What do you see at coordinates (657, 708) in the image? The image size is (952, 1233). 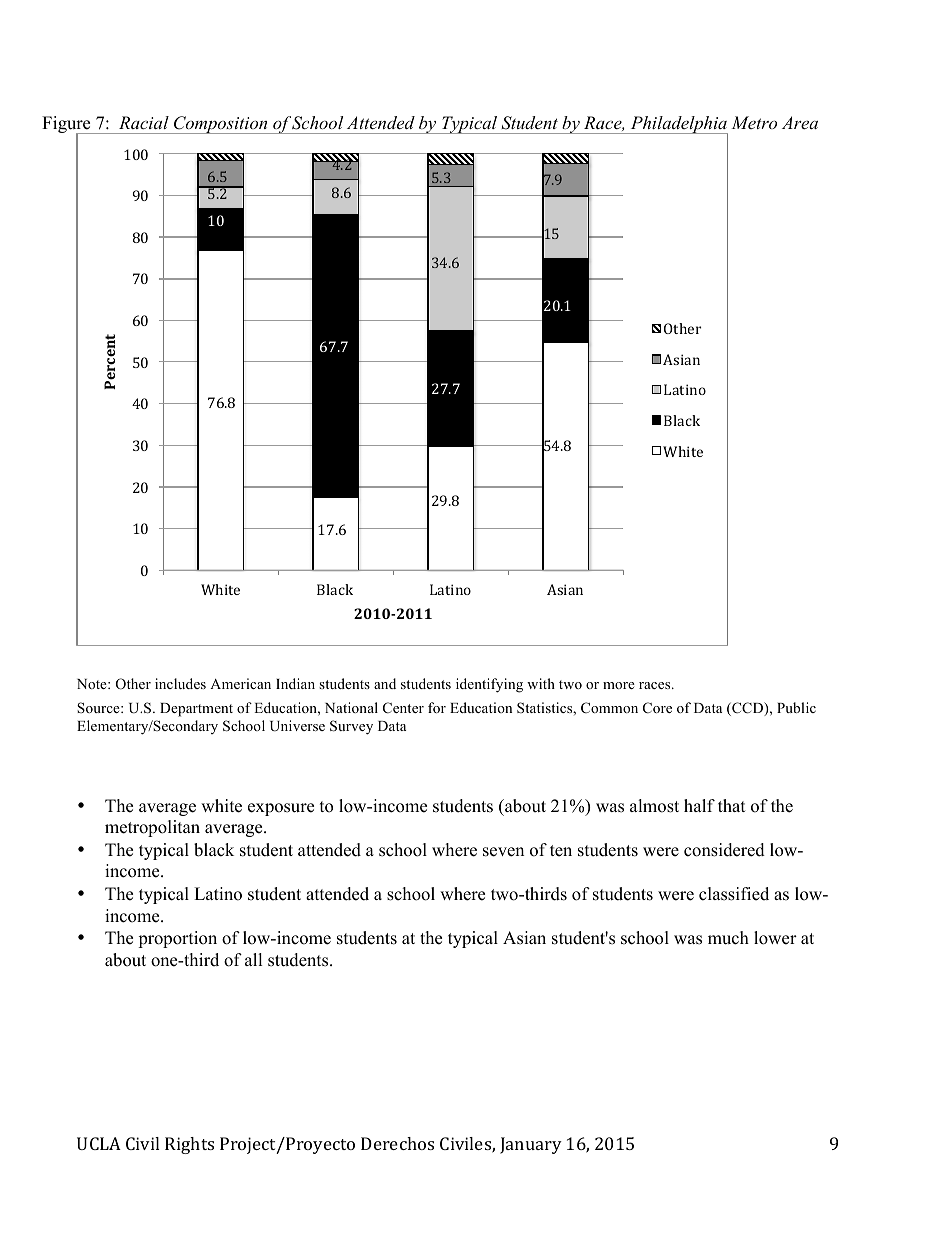 I see `Core` at bounding box center [657, 708].
